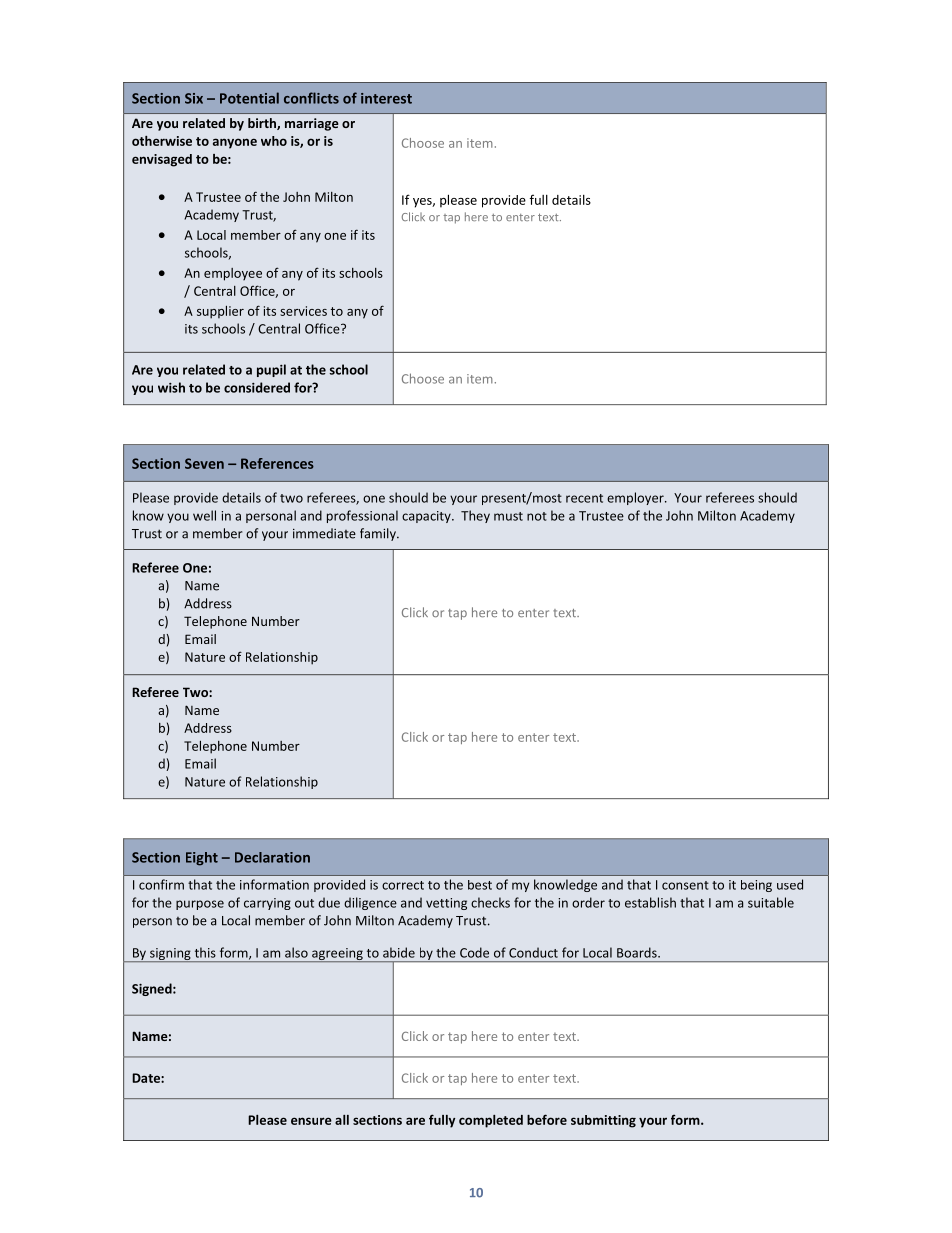 This page has height=1233, width=952. What do you see at coordinates (480, 885) in the page?
I see `best` at bounding box center [480, 885].
